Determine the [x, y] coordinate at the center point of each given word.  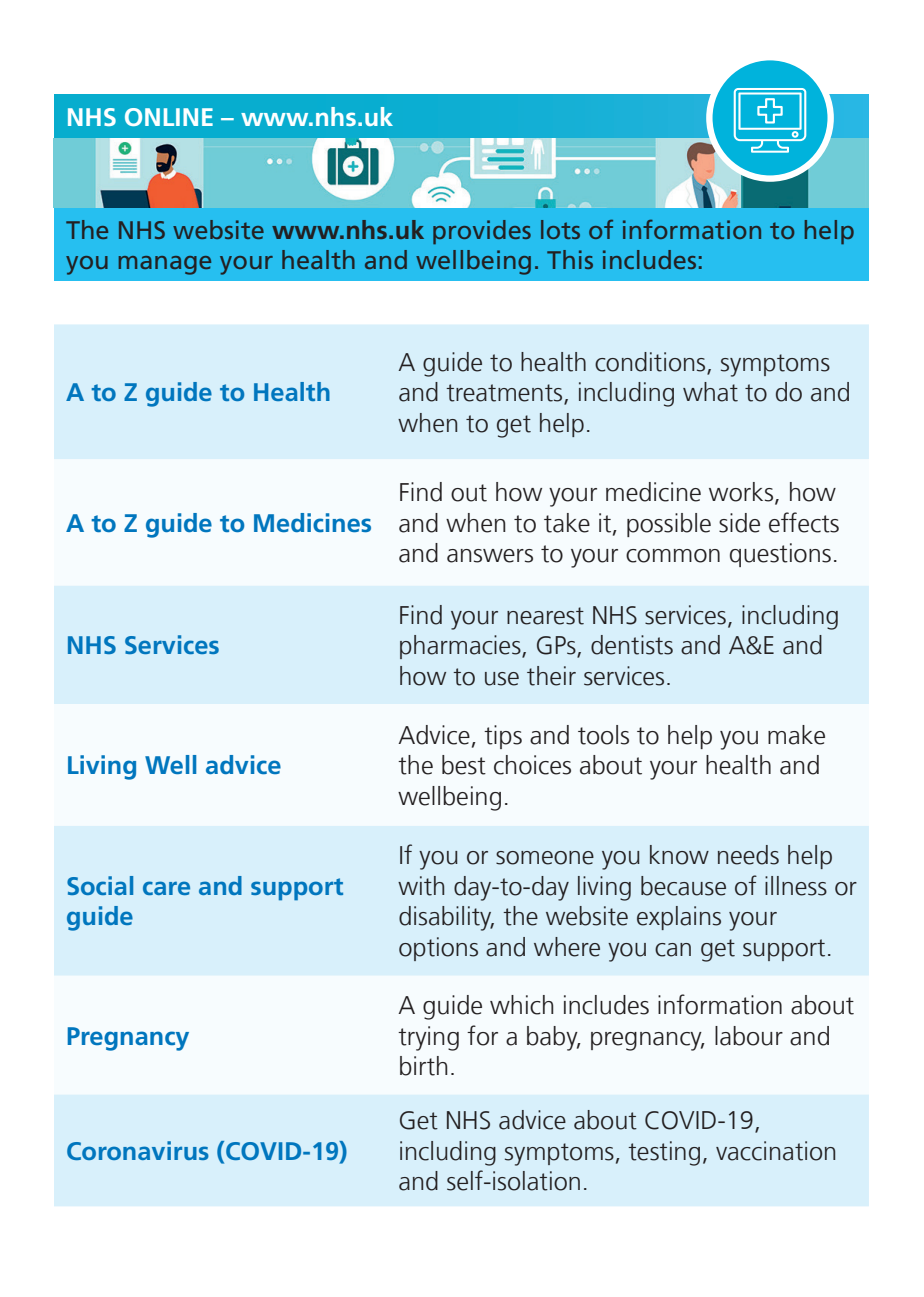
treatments [505, 394]
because [683, 886]
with [421, 886]
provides [482, 232]
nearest [545, 616]
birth [424, 1066]
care [166, 888]
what [710, 392]
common [673, 556]
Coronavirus [138, 1150]
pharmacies [461, 647]
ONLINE [169, 117]
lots [560, 229]
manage [165, 265]
